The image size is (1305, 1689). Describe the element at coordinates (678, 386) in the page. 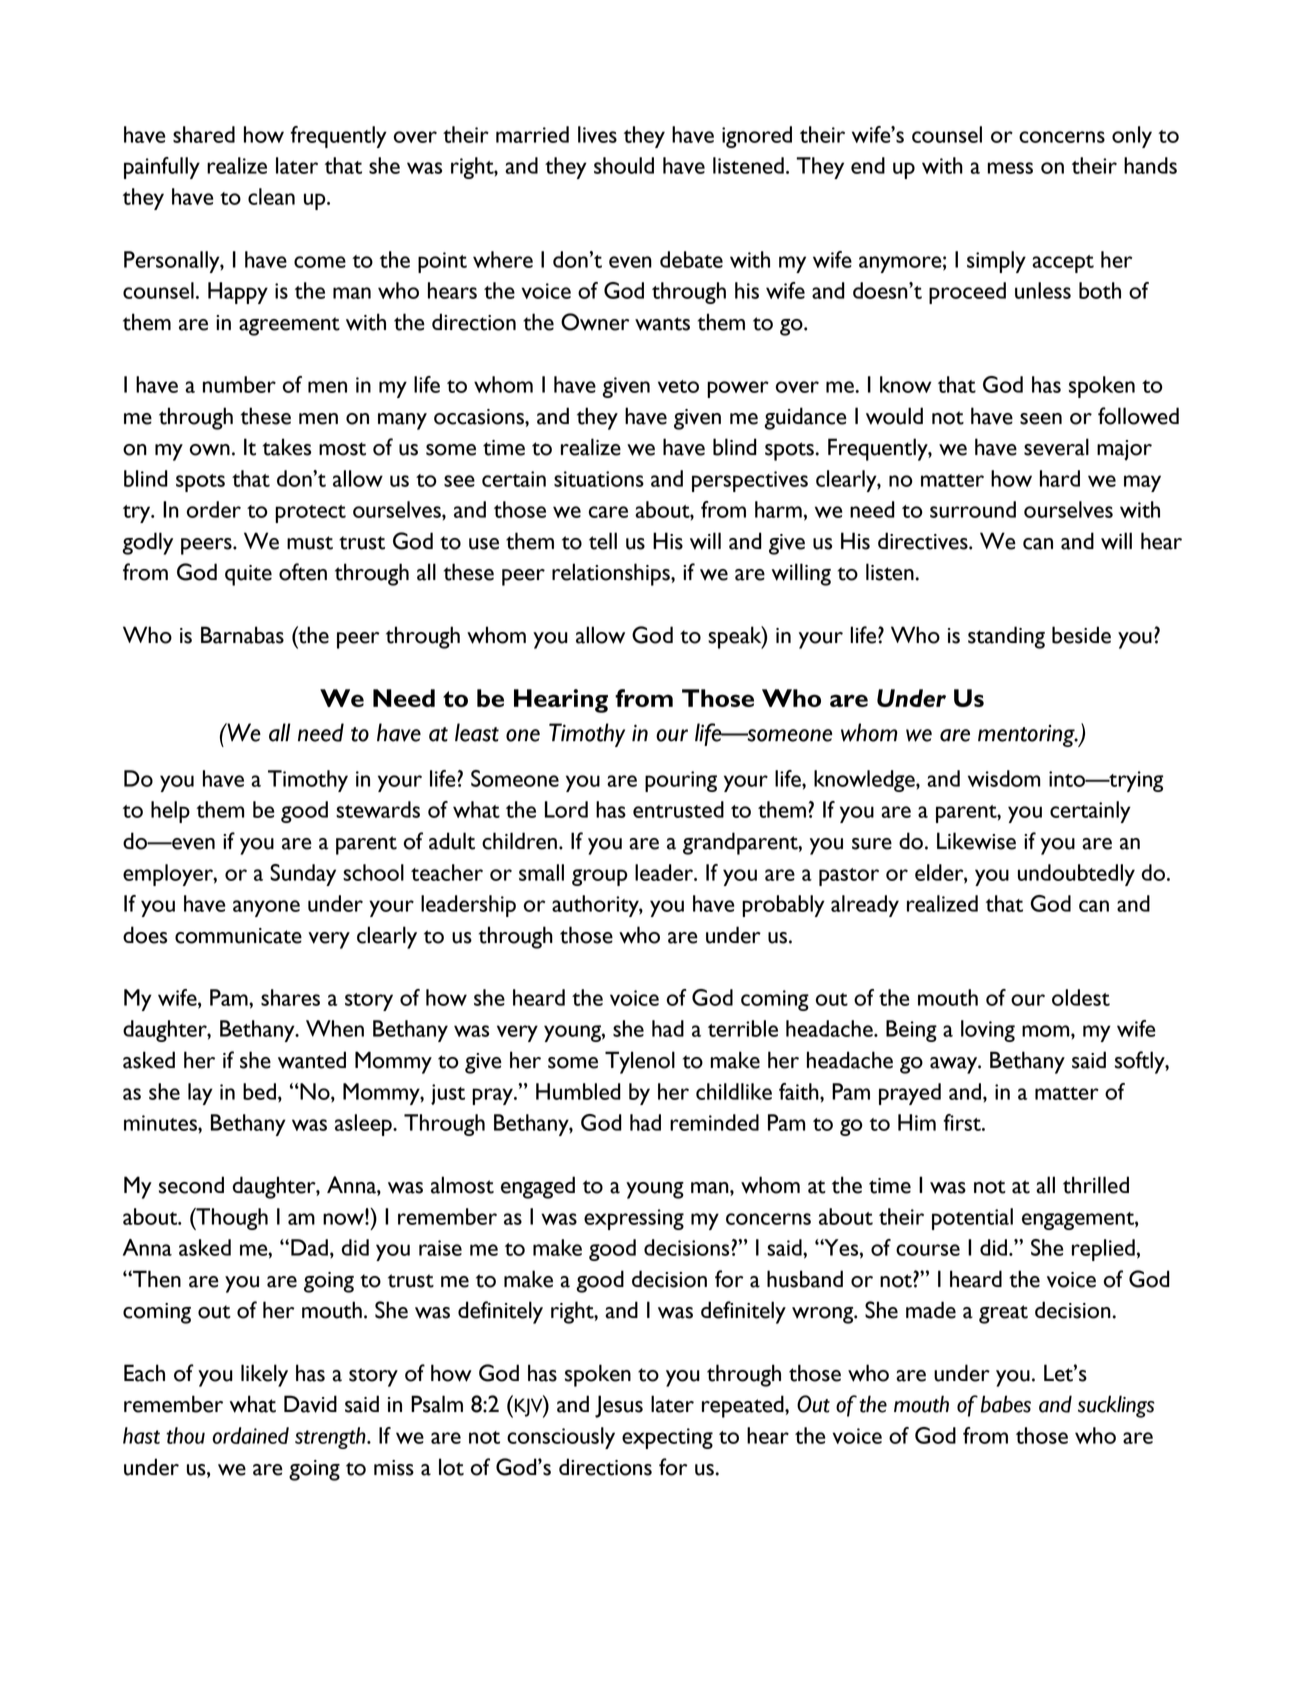

I see `veto` at that location.
